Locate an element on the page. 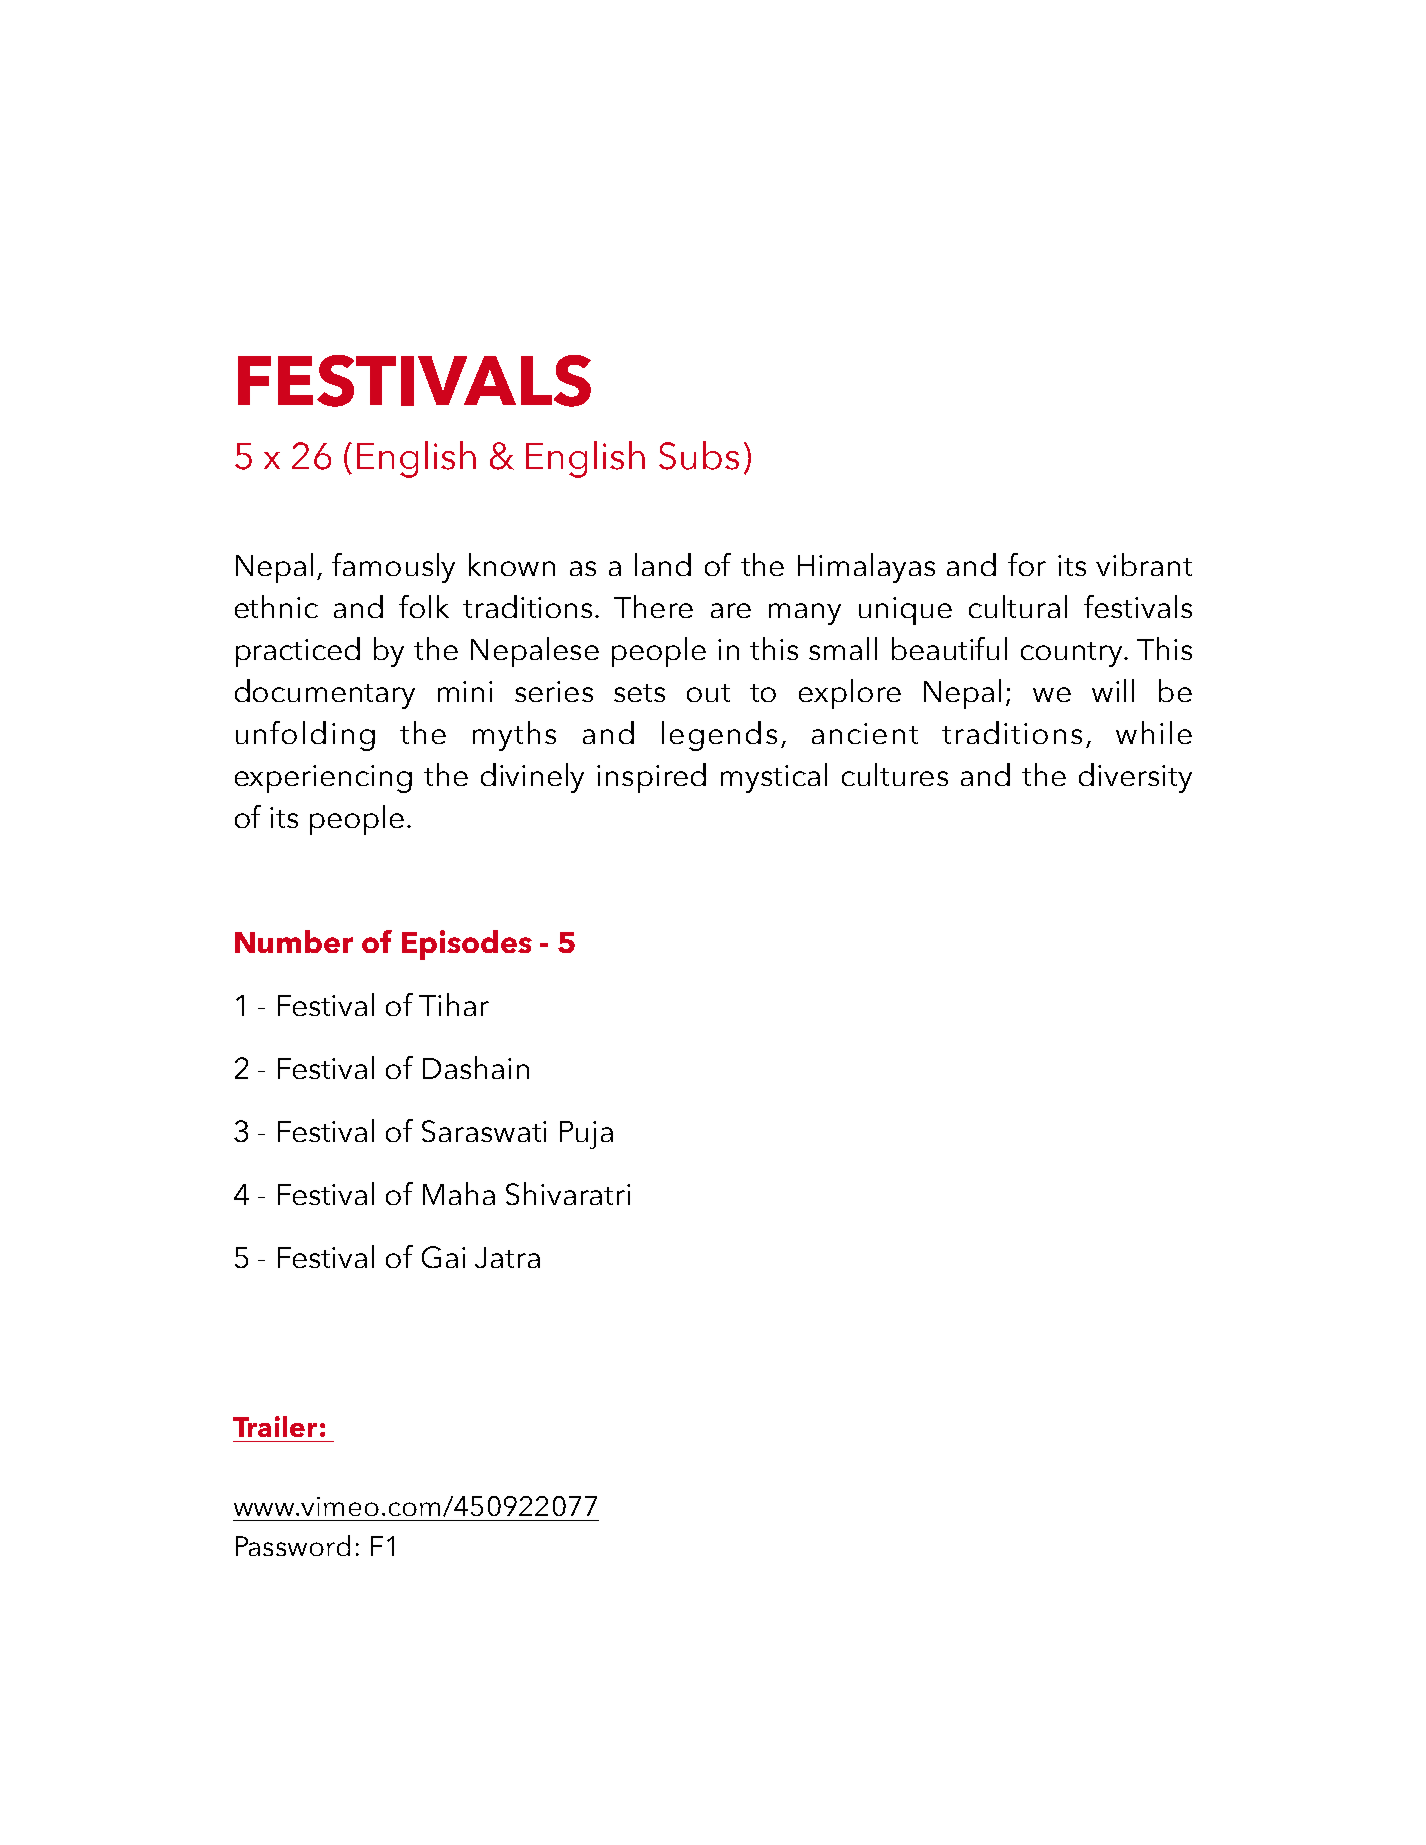 The height and width of the image is (1845, 1426). Episodes is located at coordinates (467, 945).
